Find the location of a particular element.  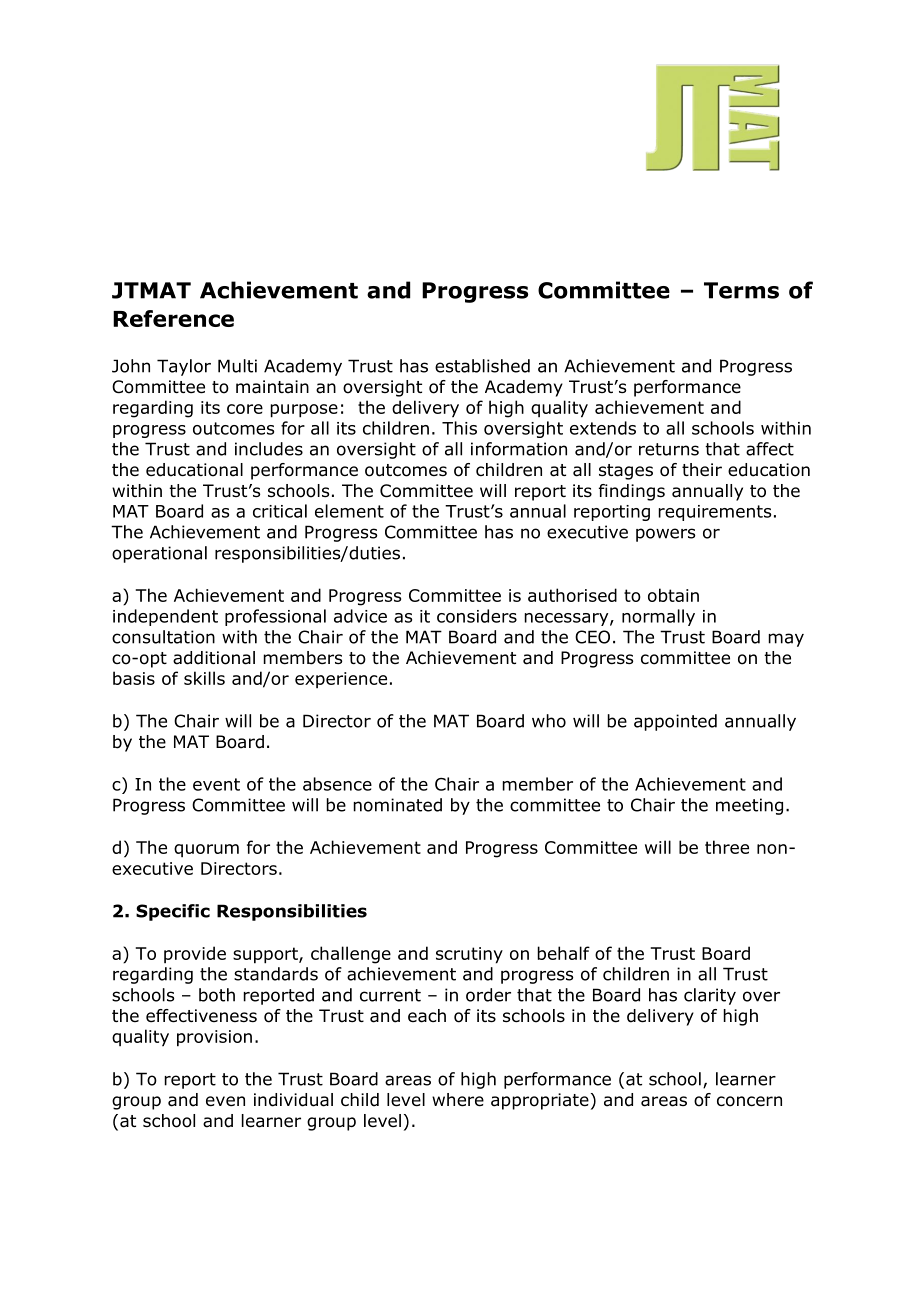

provision is located at coordinates (214, 1038).
